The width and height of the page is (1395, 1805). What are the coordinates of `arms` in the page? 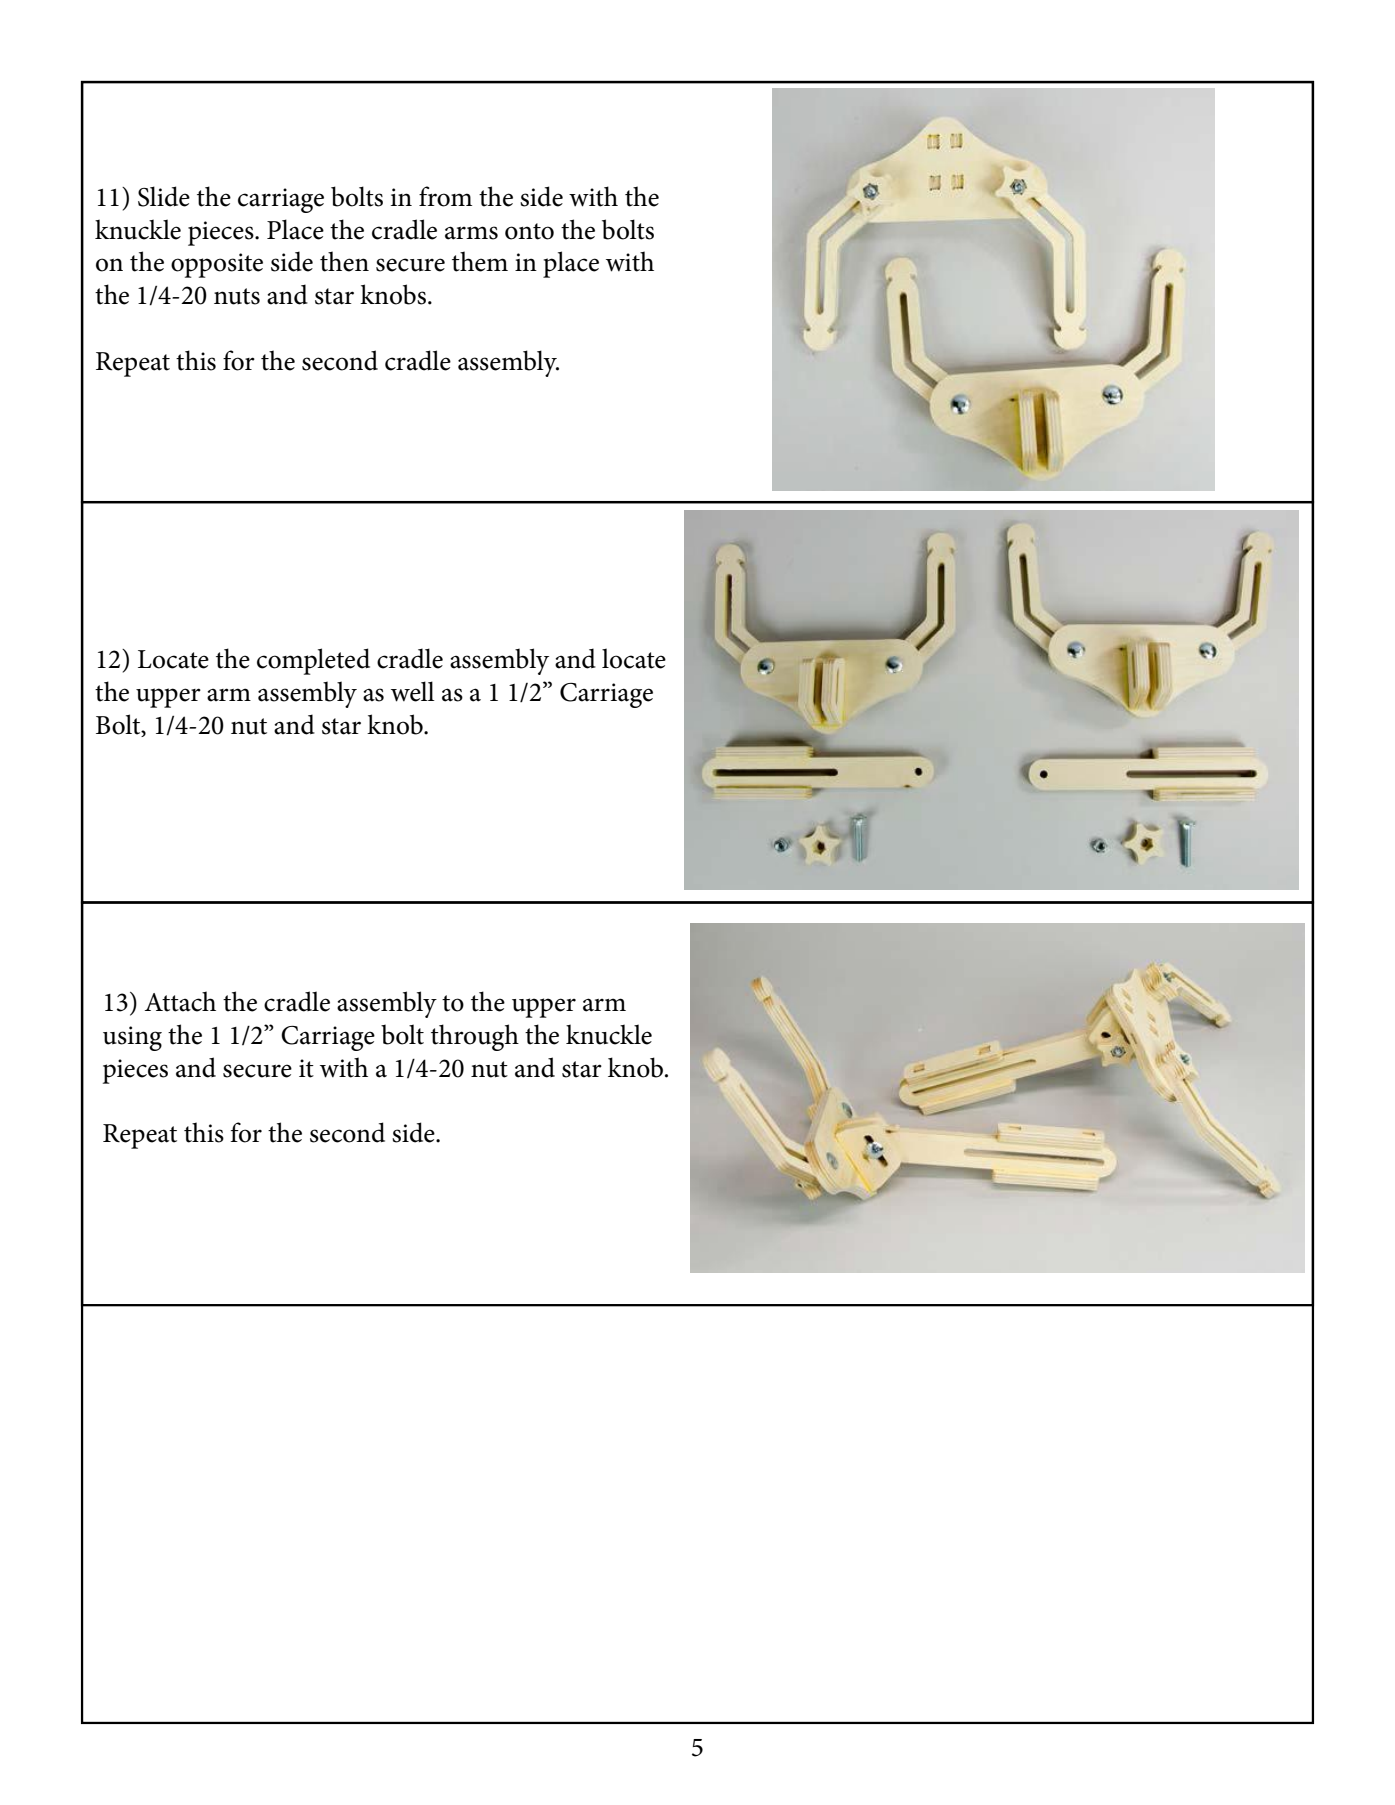 It's located at (471, 233).
